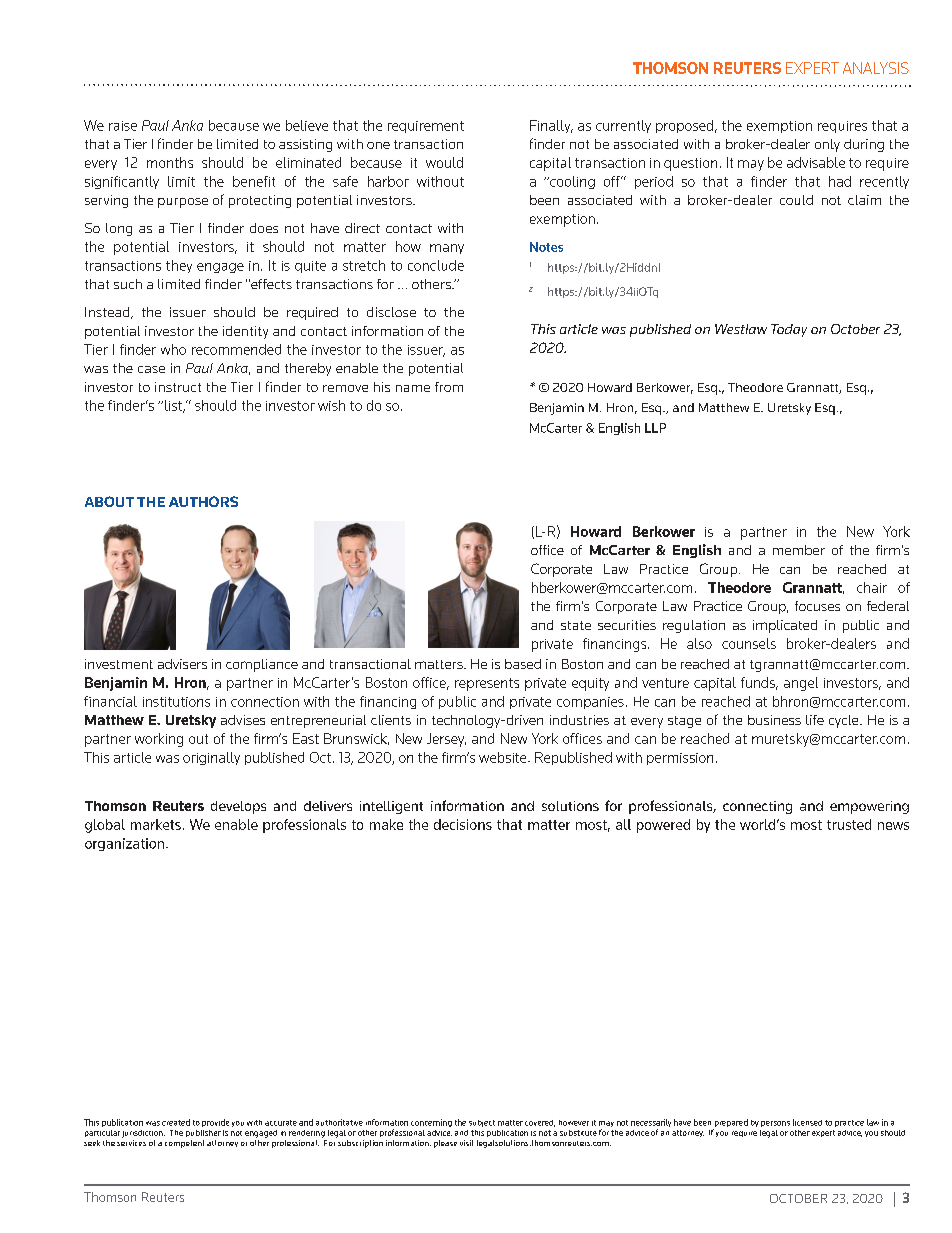  Describe the element at coordinates (176, 1122) in the screenshot. I see `created` at that location.
